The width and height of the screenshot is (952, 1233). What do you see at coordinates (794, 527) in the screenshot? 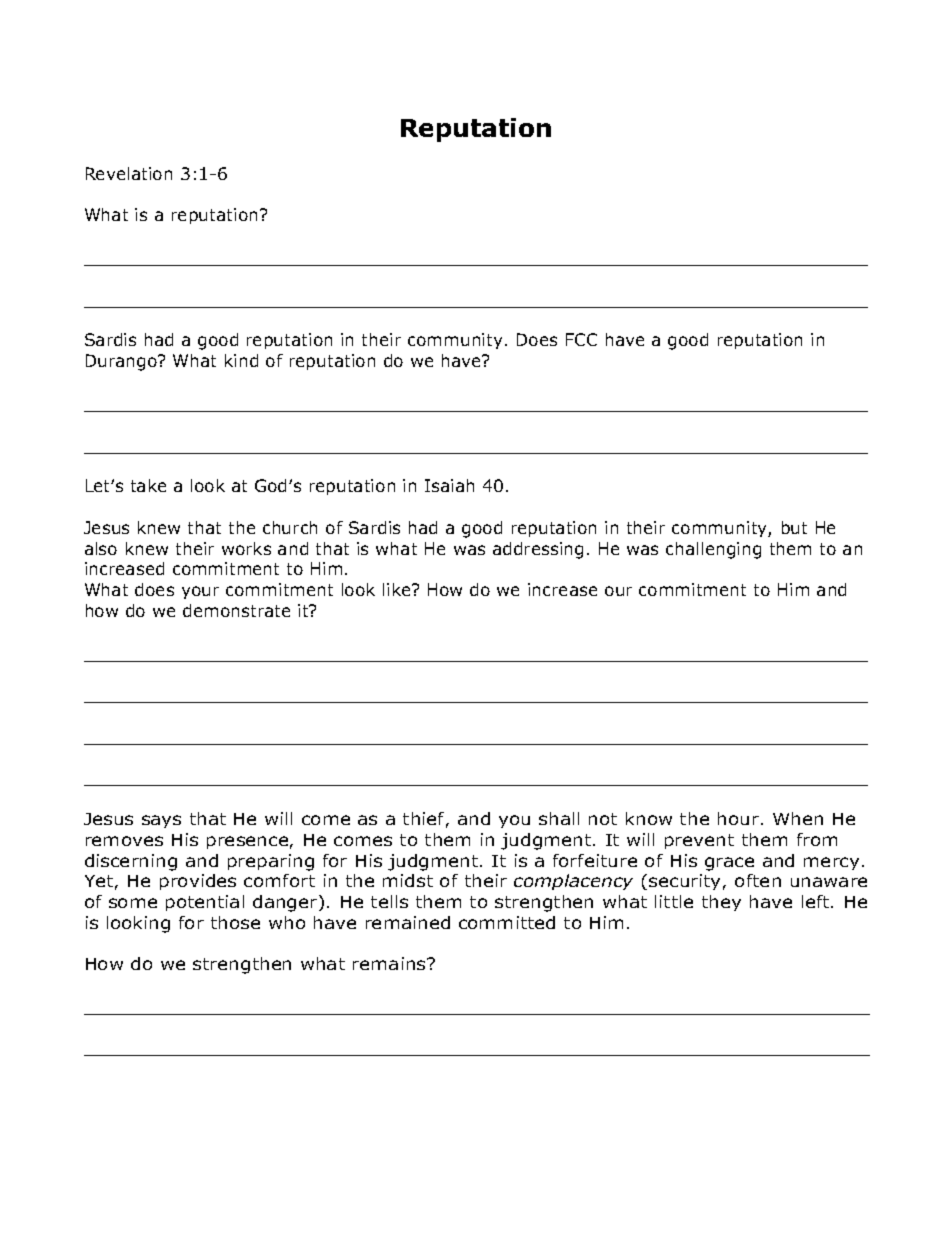
I see `but` at bounding box center [794, 527].
